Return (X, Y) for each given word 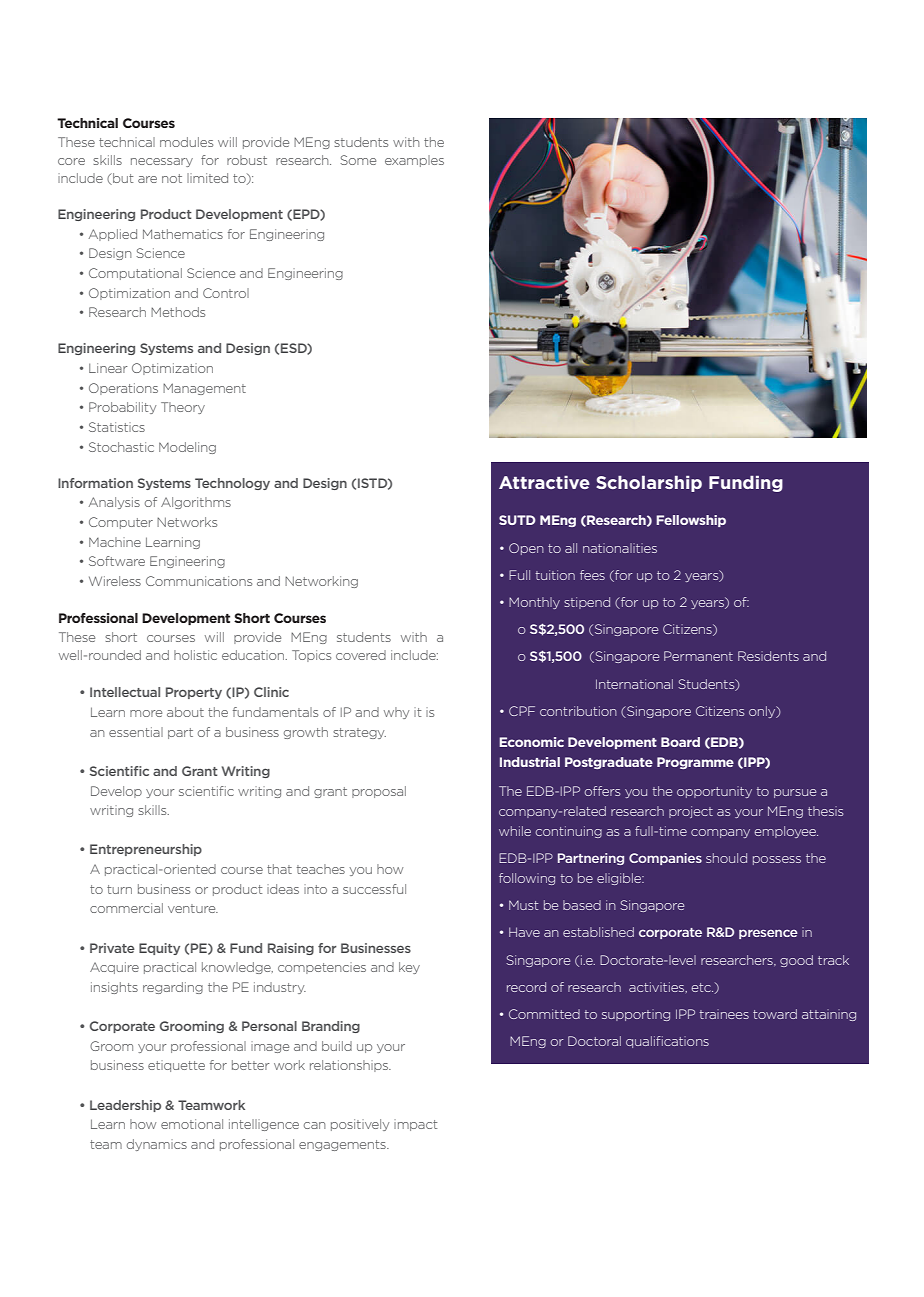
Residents (768, 656)
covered (361, 655)
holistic (195, 655)
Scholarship (649, 484)
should (726, 858)
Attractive (544, 482)
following (527, 879)
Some (358, 160)
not (172, 178)
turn (119, 889)
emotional (192, 1124)
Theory (183, 408)
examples (414, 161)
